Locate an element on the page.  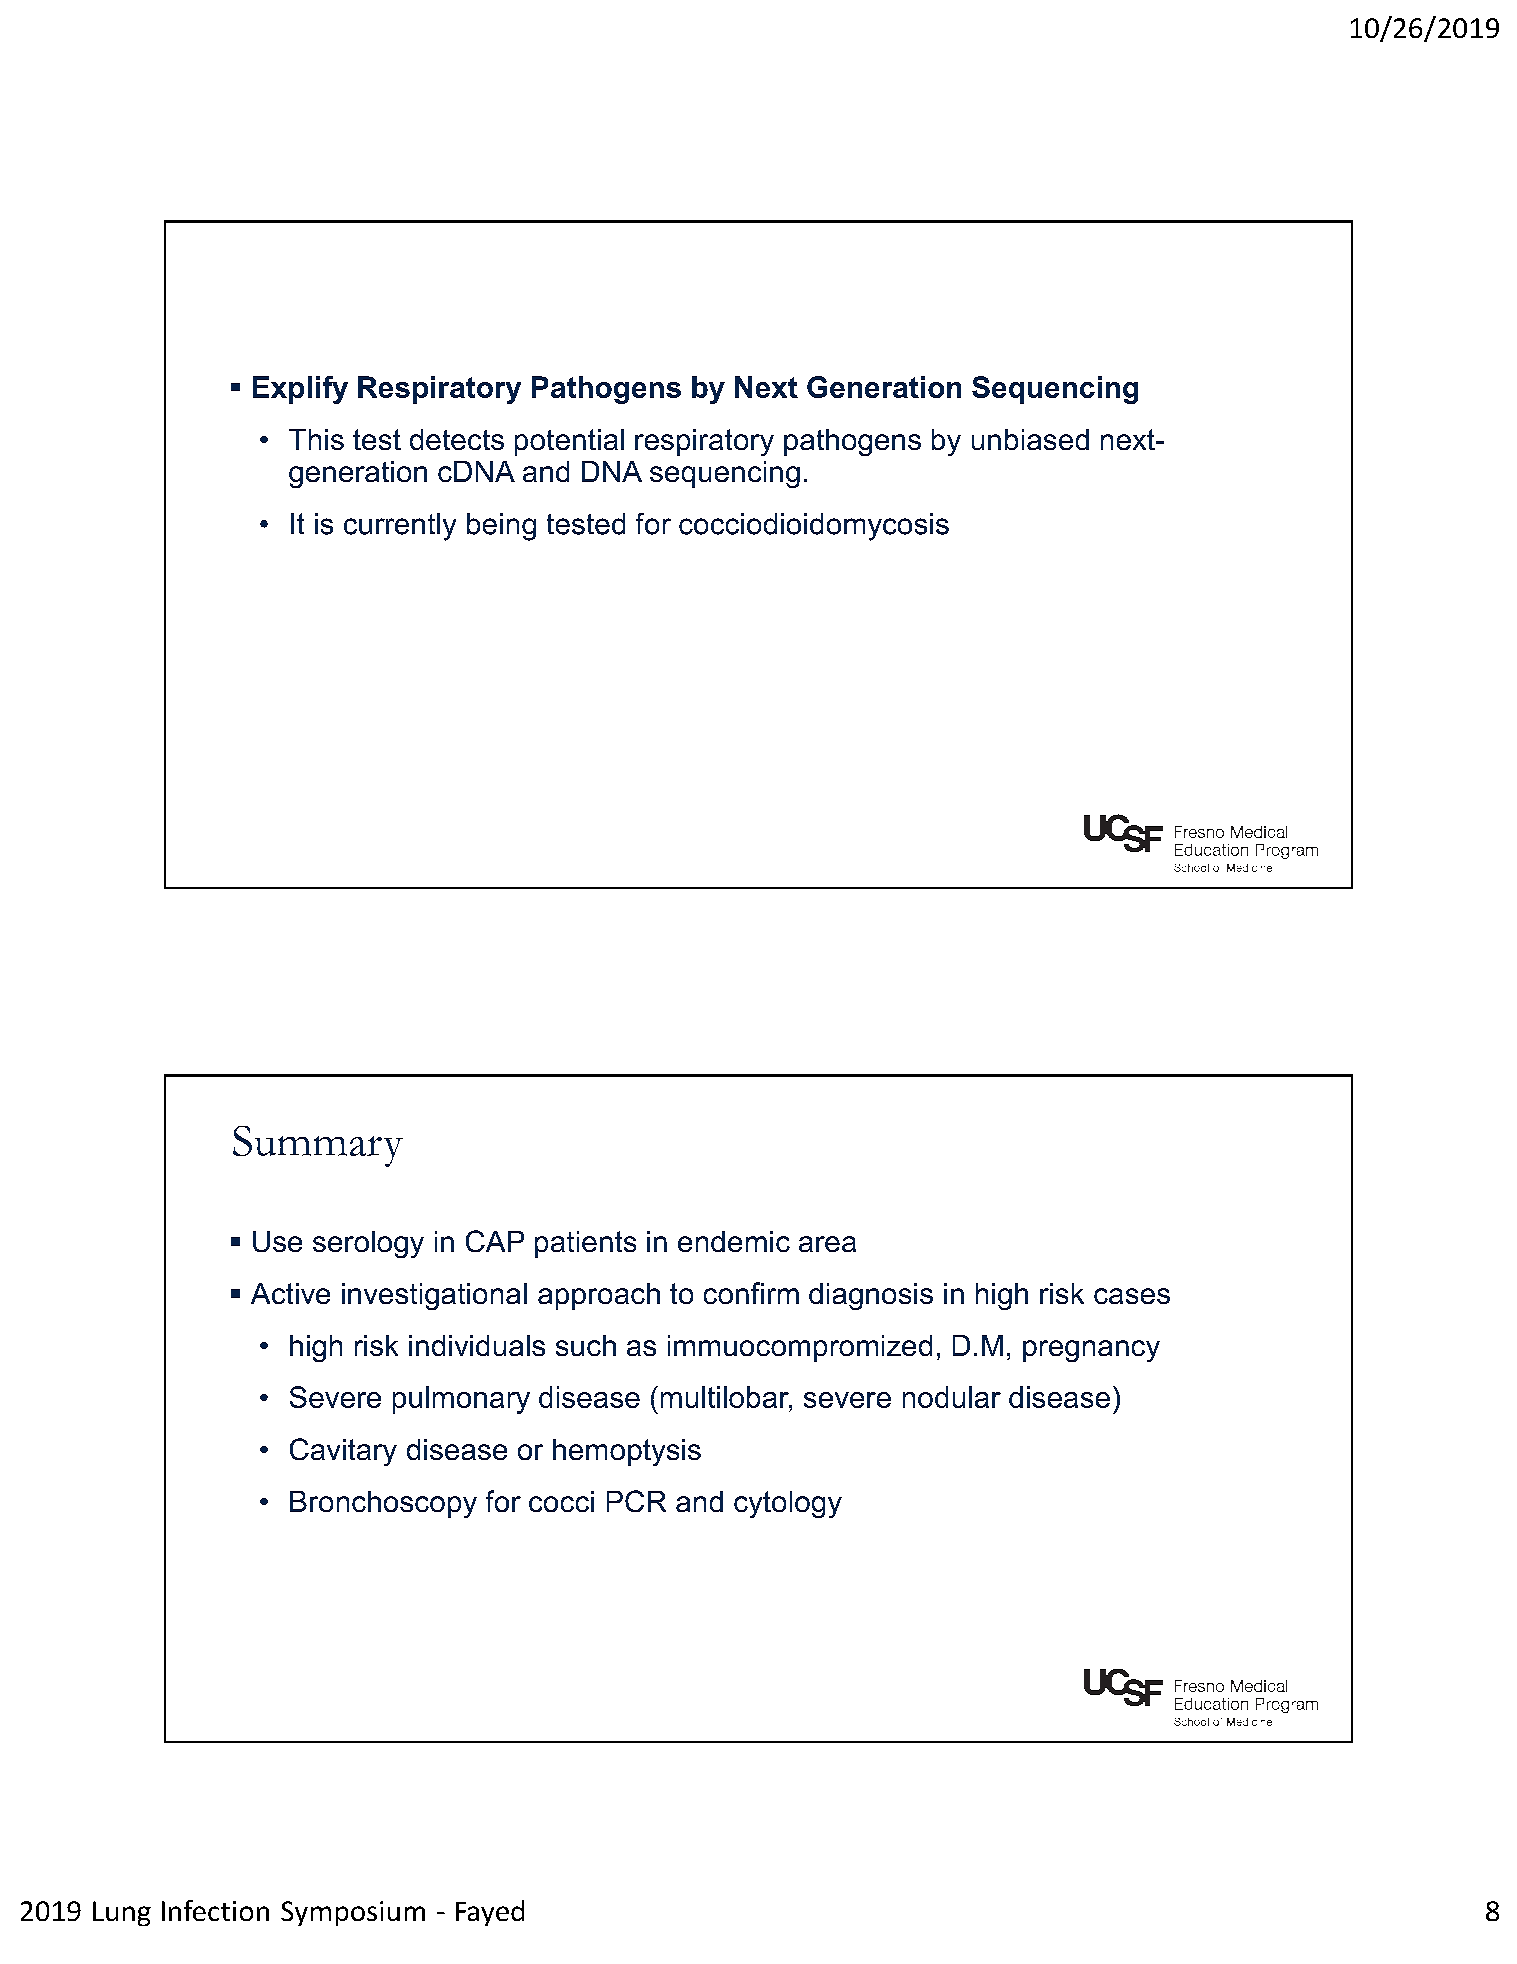
Active is located at coordinates (290, 1293).
